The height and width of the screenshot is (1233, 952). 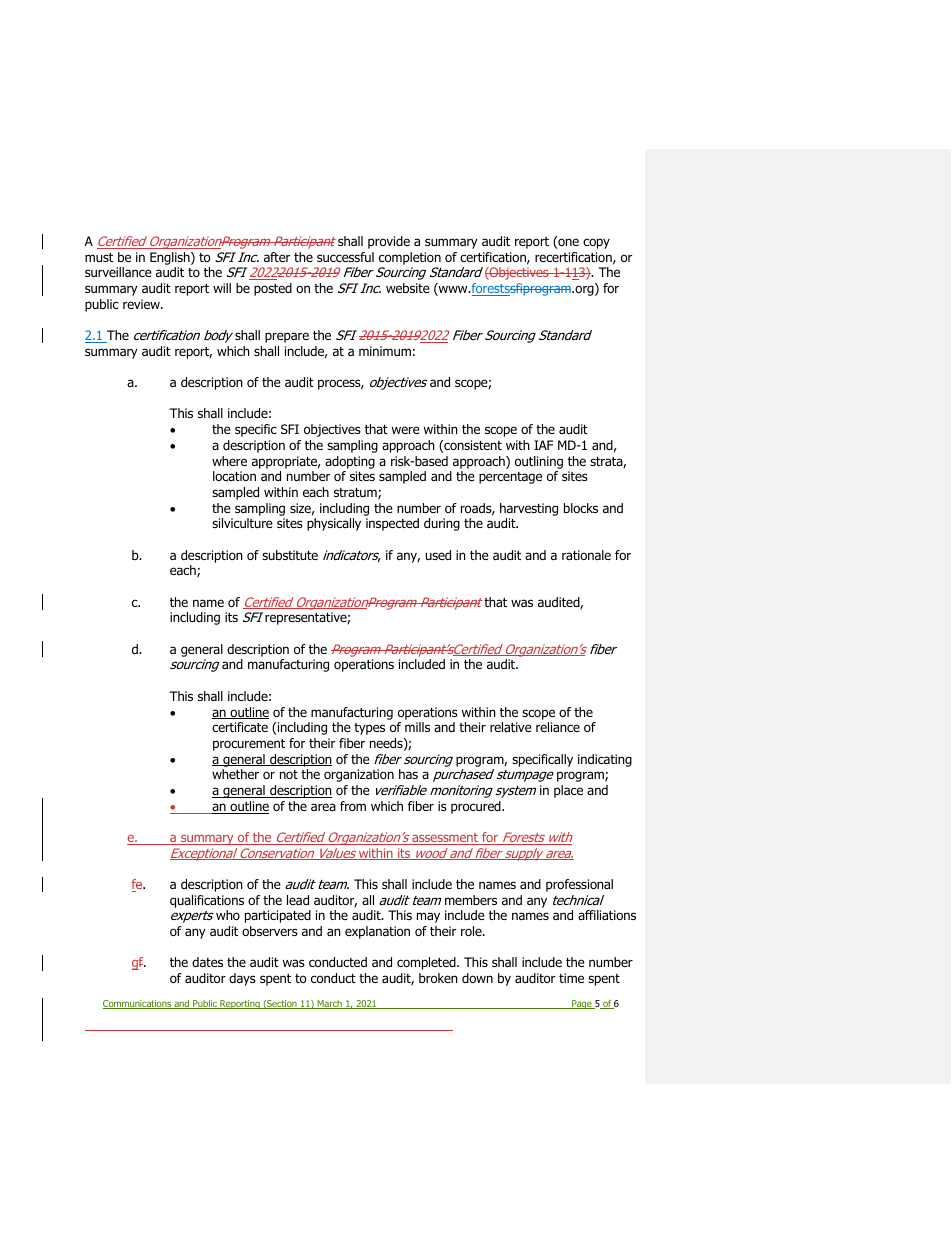 I want to click on substitute, so click(x=290, y=555).
